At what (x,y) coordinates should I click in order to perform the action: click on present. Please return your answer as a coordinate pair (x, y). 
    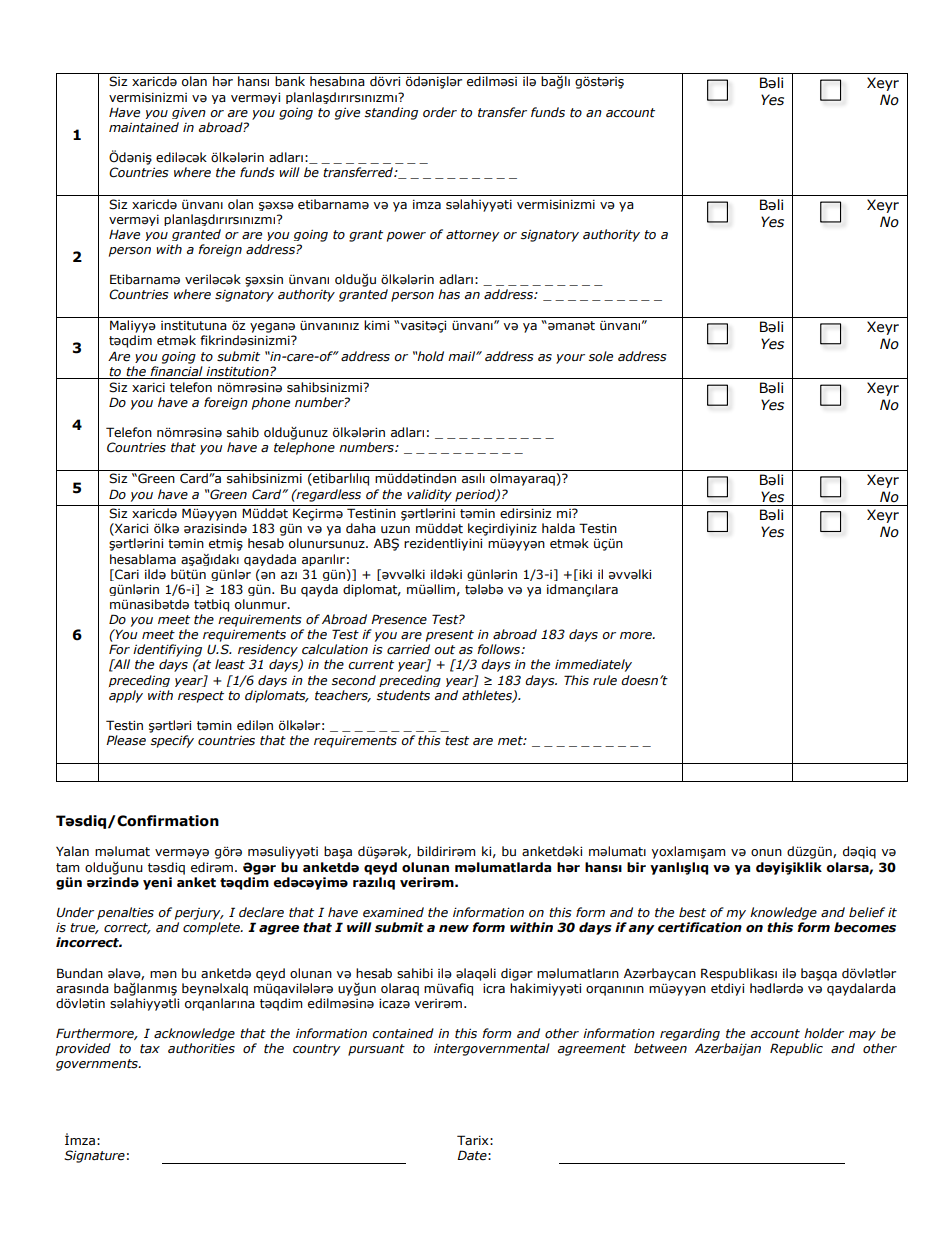
    Looking at the image, I should click on (450, 636).
